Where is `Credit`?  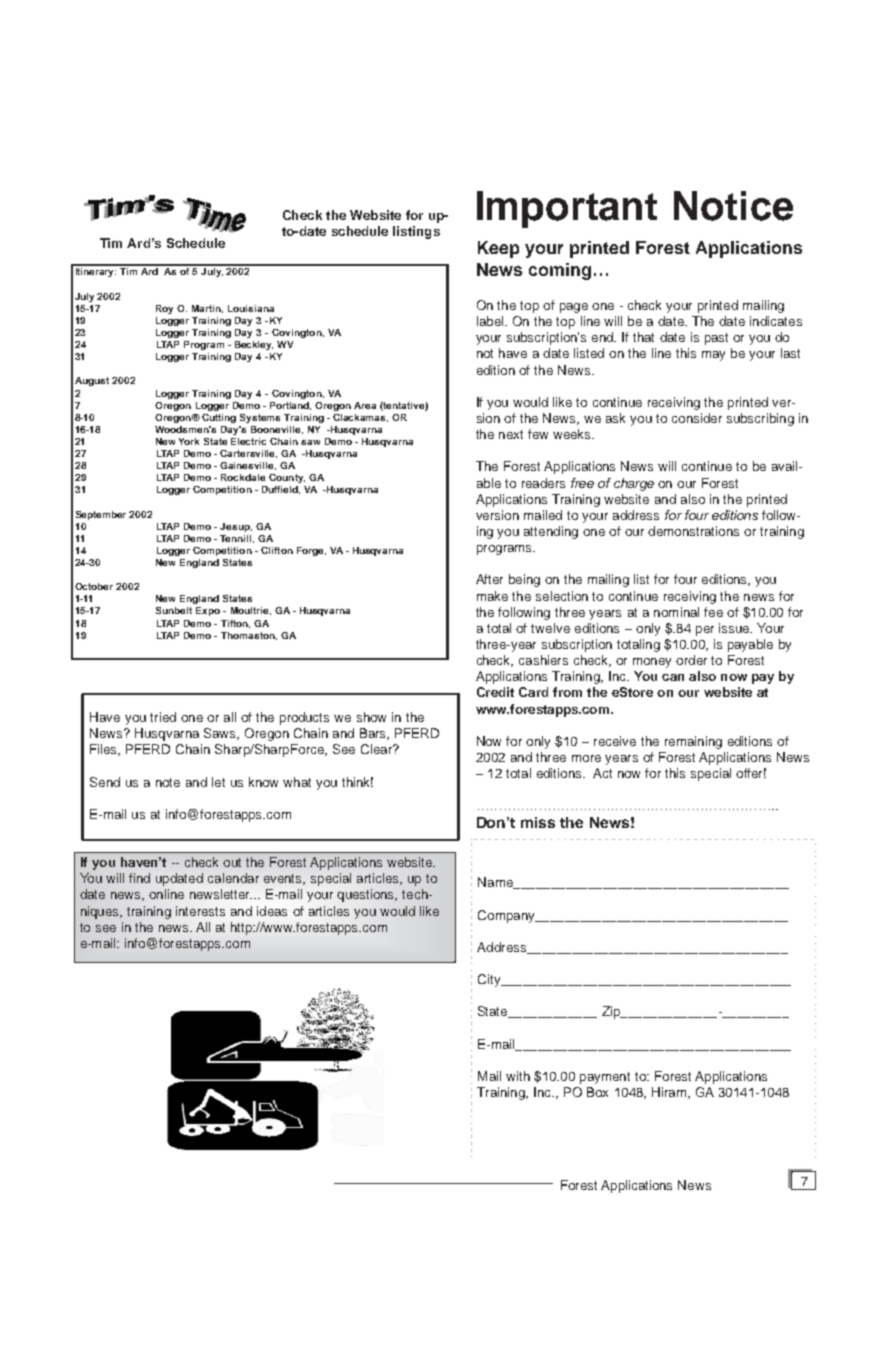
Credit is located at coordinates (495, 692).
